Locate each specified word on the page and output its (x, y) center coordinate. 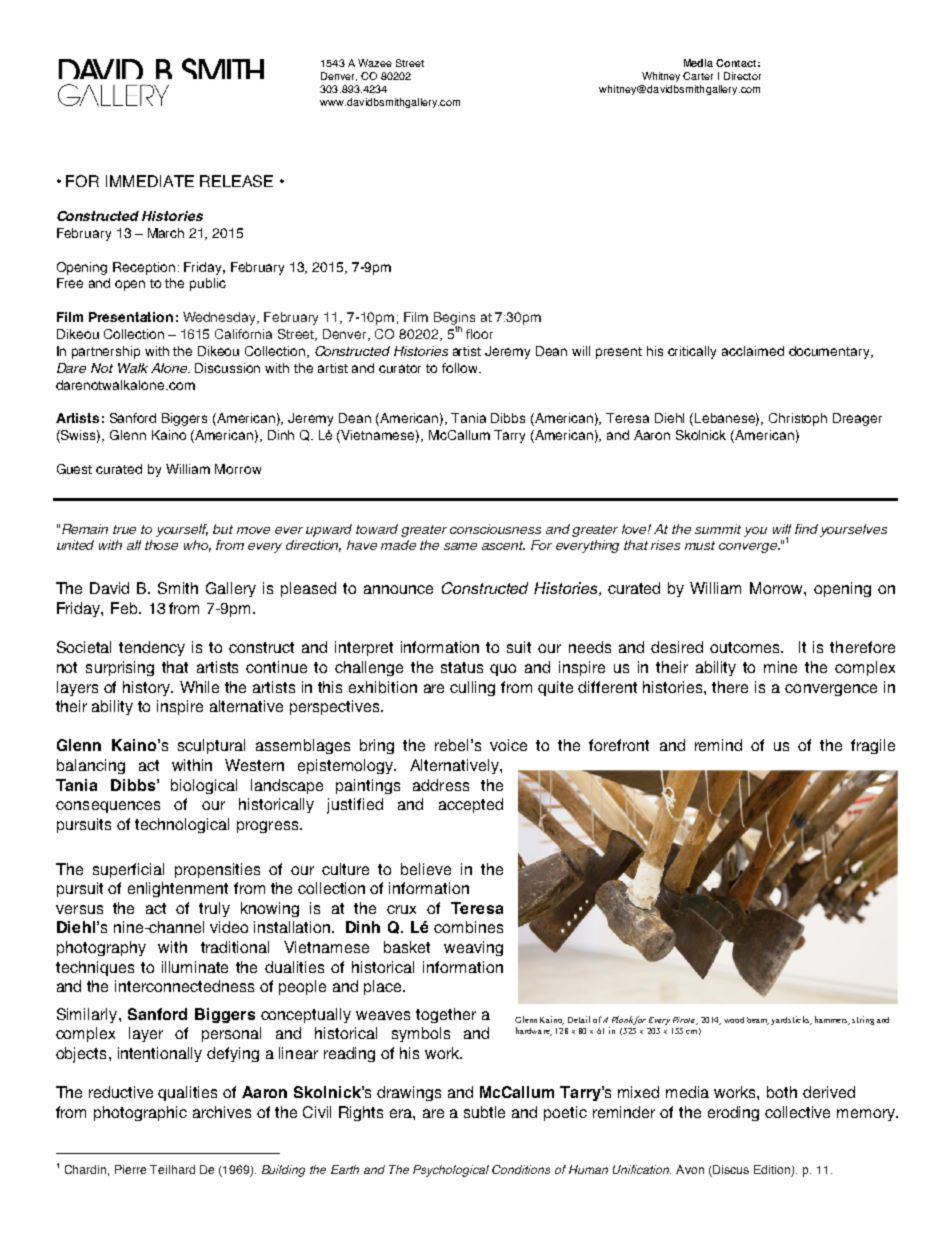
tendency (152, 648)
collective (797, 1112)
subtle (484, 1112)
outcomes (746, 647)
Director (742, 76)
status (462, 667)
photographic (140, 1113)
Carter (698, 76)
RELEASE (236, 181)
